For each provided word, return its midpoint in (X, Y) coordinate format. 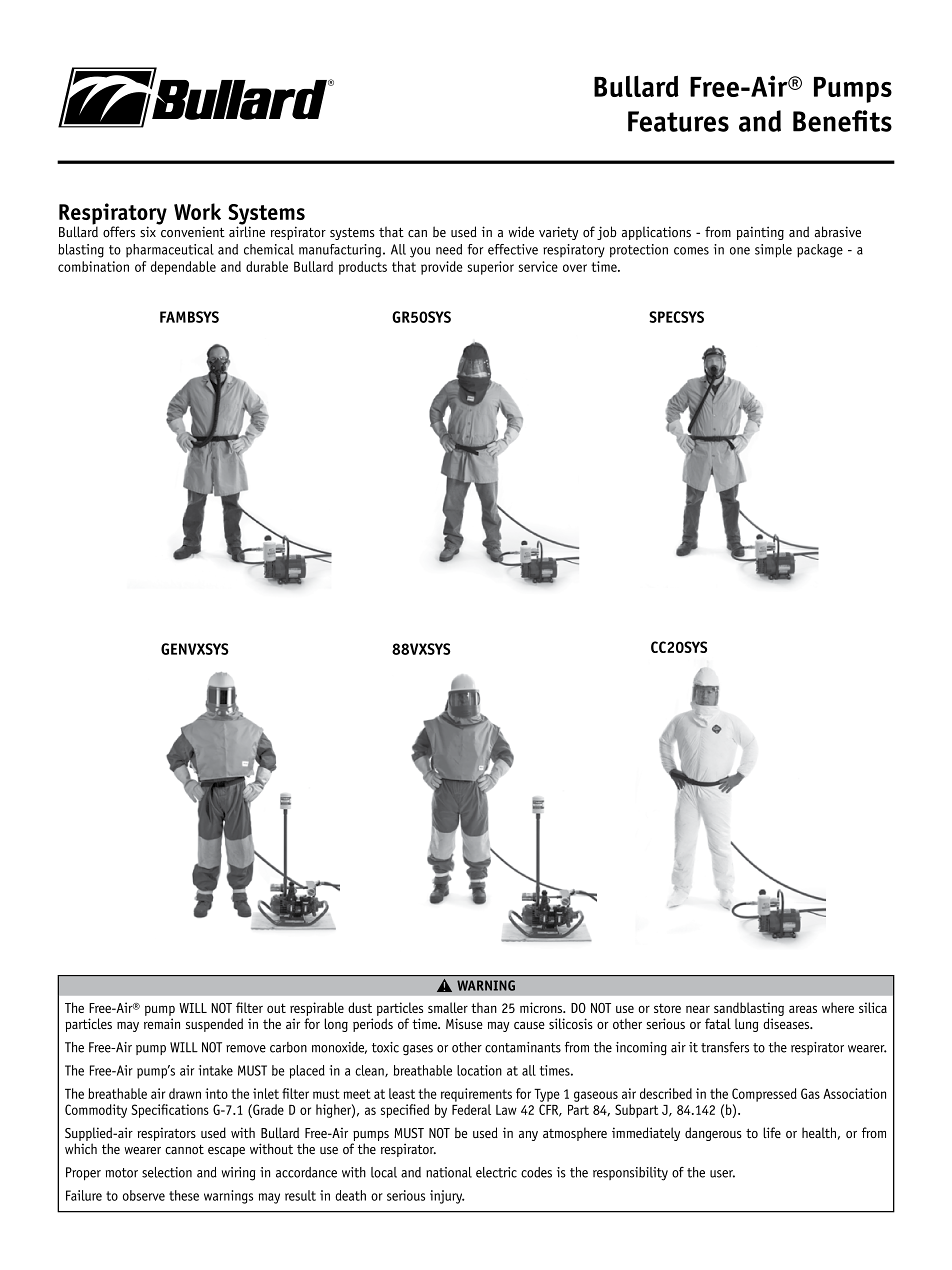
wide (521, 232)
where (838, 1007)
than (484, 1007)
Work (197, 211)
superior (491, 268)
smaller (448, 1007)
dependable (183, 268)
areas (803, 1009)
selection (167, 1172)
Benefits (842, 121)
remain (162, 1023)
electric (496, 1172)
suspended (214, 1025)
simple (773, 251)
